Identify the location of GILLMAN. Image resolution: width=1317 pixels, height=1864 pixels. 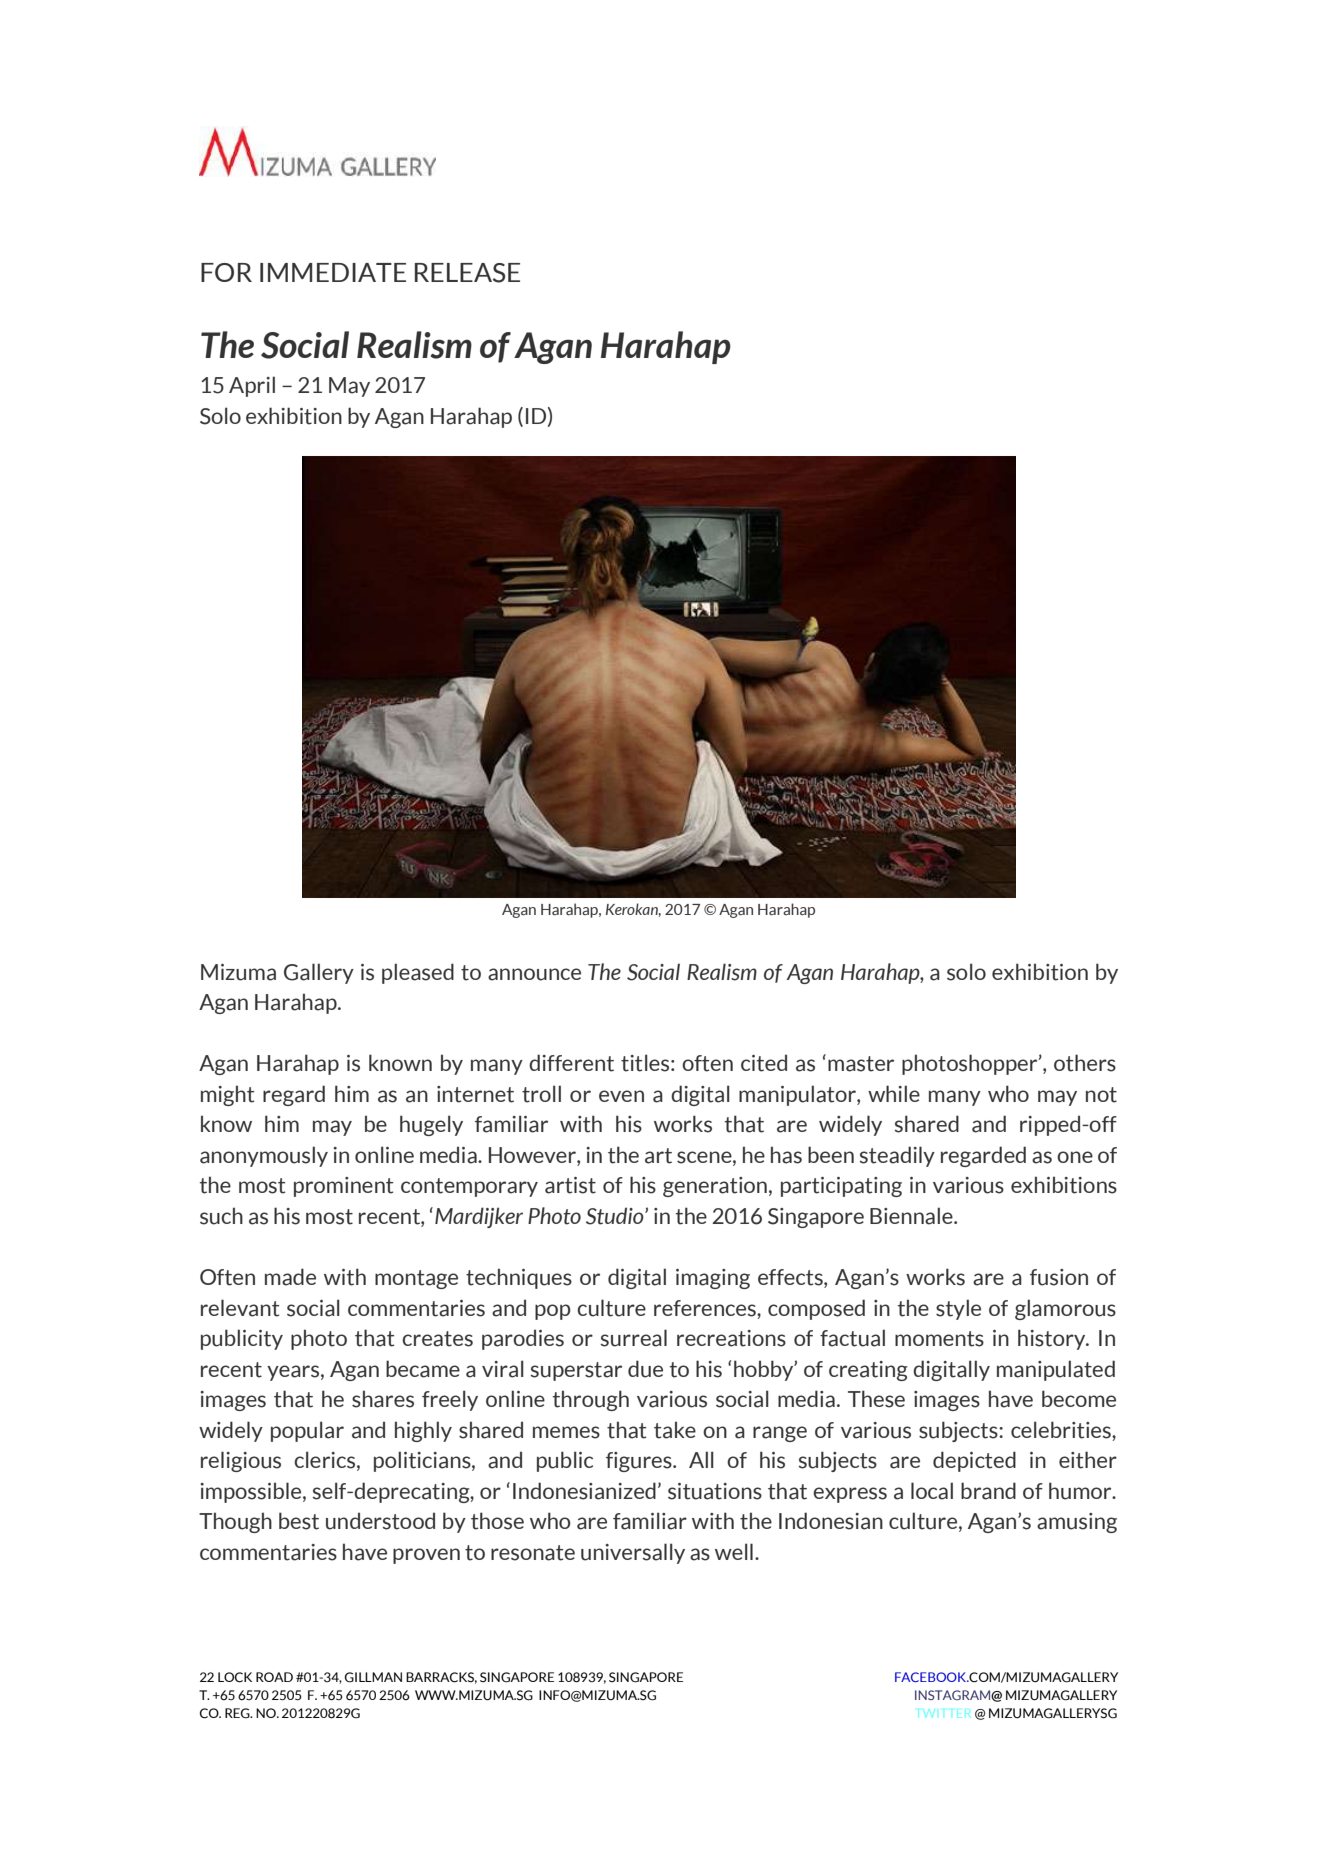
(373, 1677).
